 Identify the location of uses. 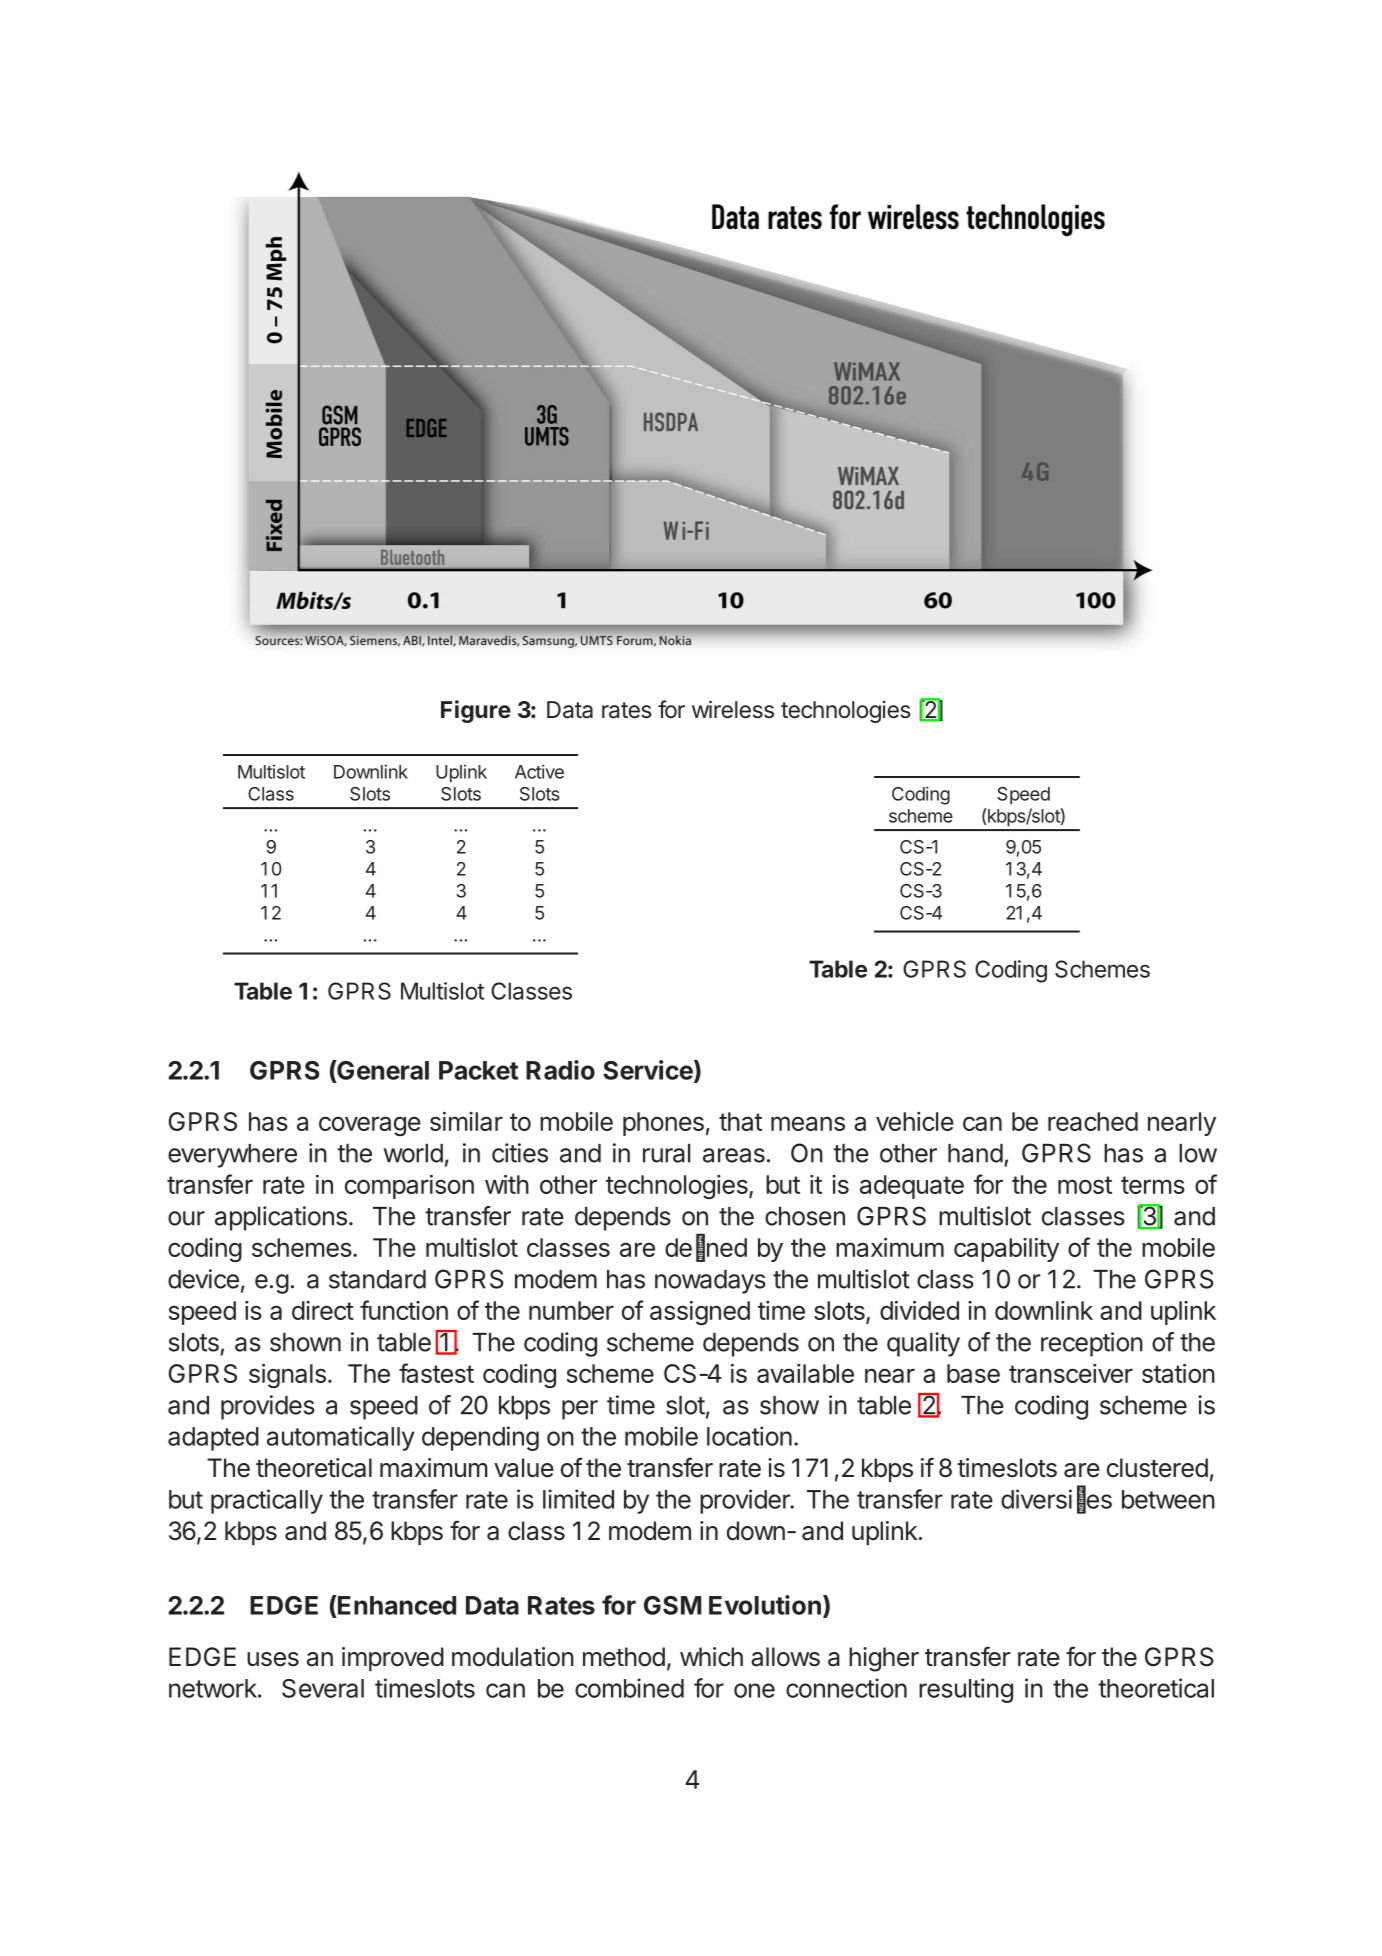
(273, 1659).
